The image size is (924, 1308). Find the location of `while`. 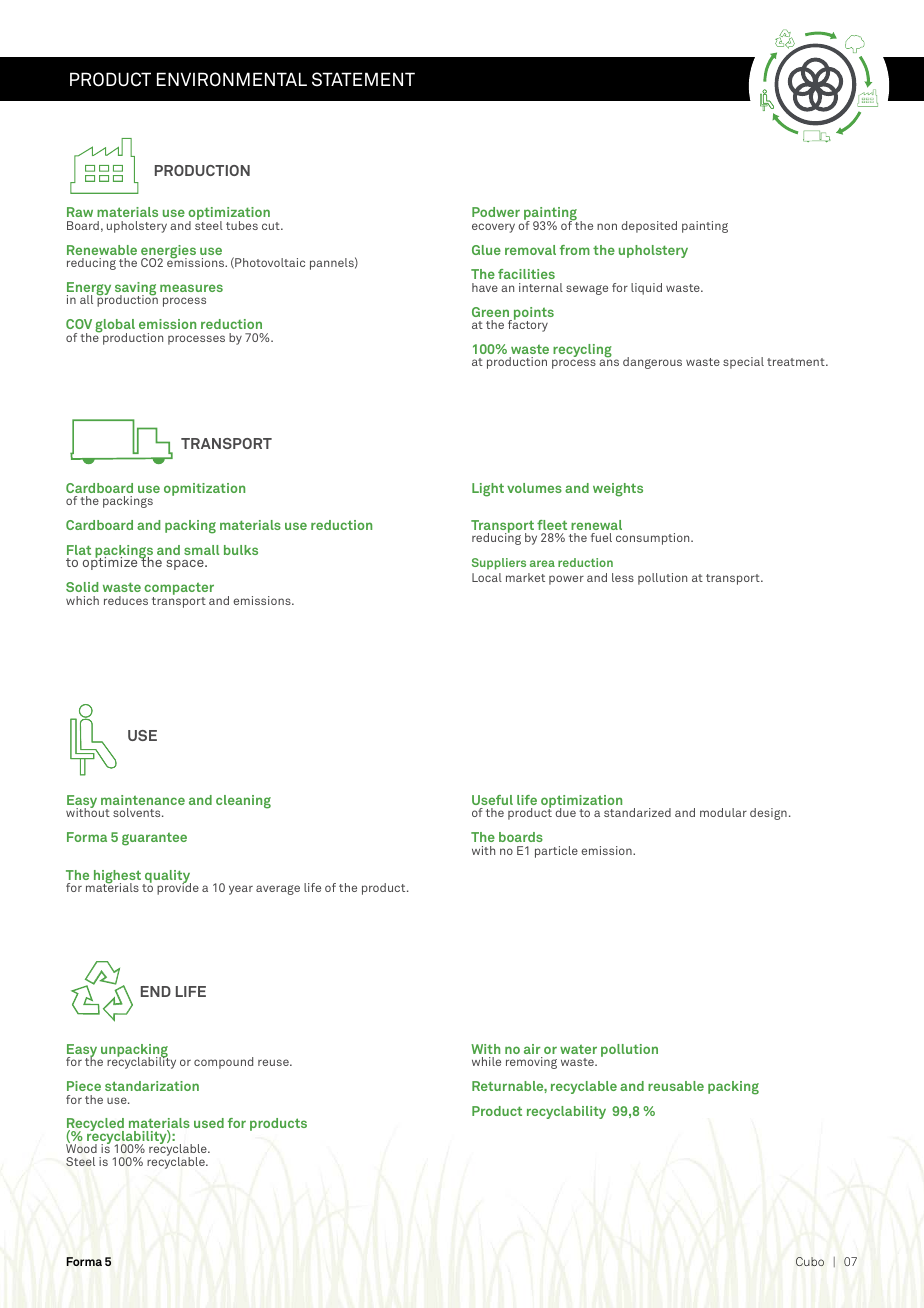

while is located at coordinates (486, 1061).
